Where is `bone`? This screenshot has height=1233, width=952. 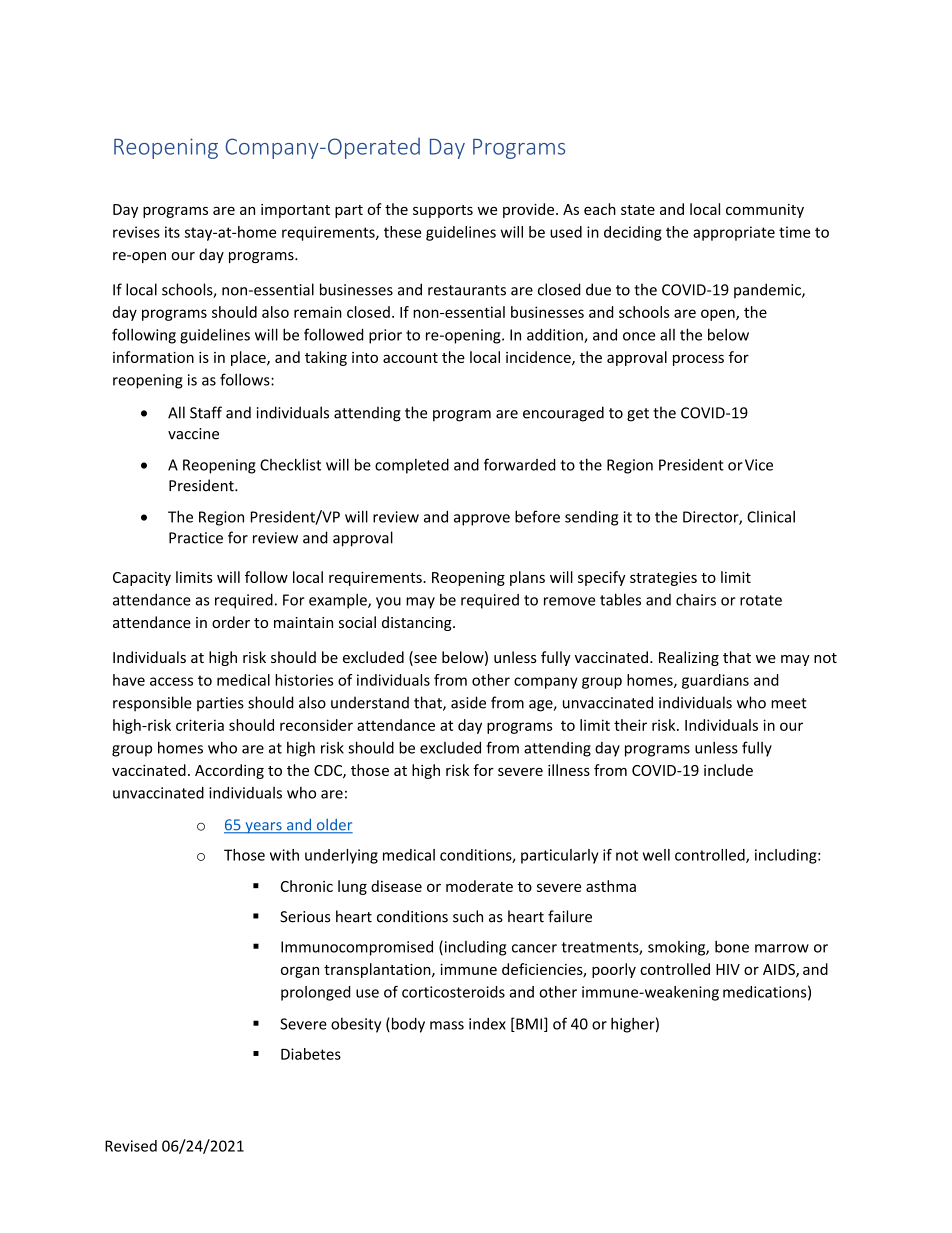 bone is located at coordinates (732, 946).
